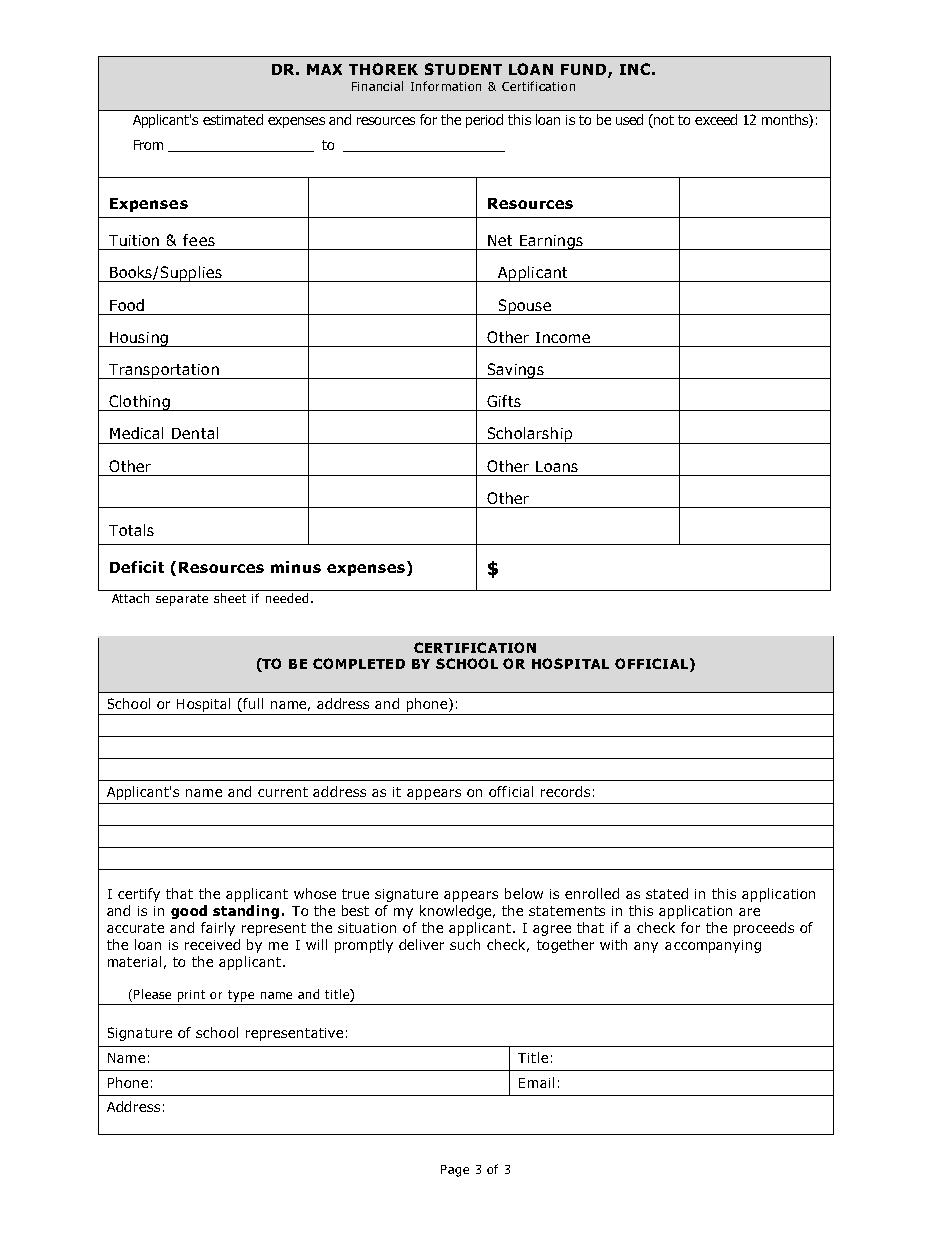 The height and width of the screenshot is (1233, 952). Describe the element at coordinates (446, 86) in the screenshot. I see `Information` at that location.
